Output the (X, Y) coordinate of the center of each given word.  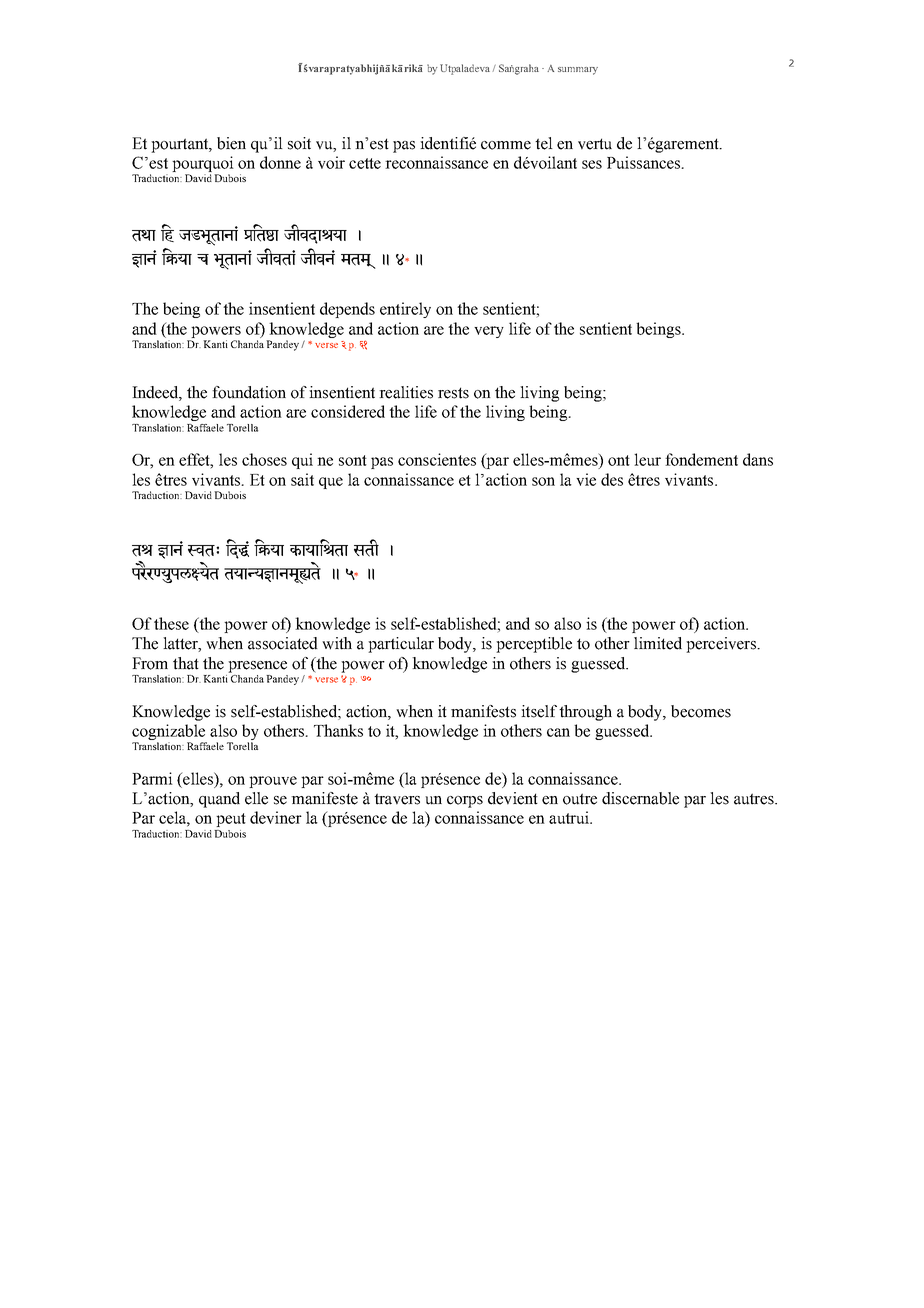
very (489, 332)
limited (658, 643)
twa (144, 236)
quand (219, 800)
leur (647, 459)
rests (453, 393)
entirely (405, 310)
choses (264, 459)
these (171, 623)
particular (401, 645)
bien (231, 143)
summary (578, 71)
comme (506, 145)
